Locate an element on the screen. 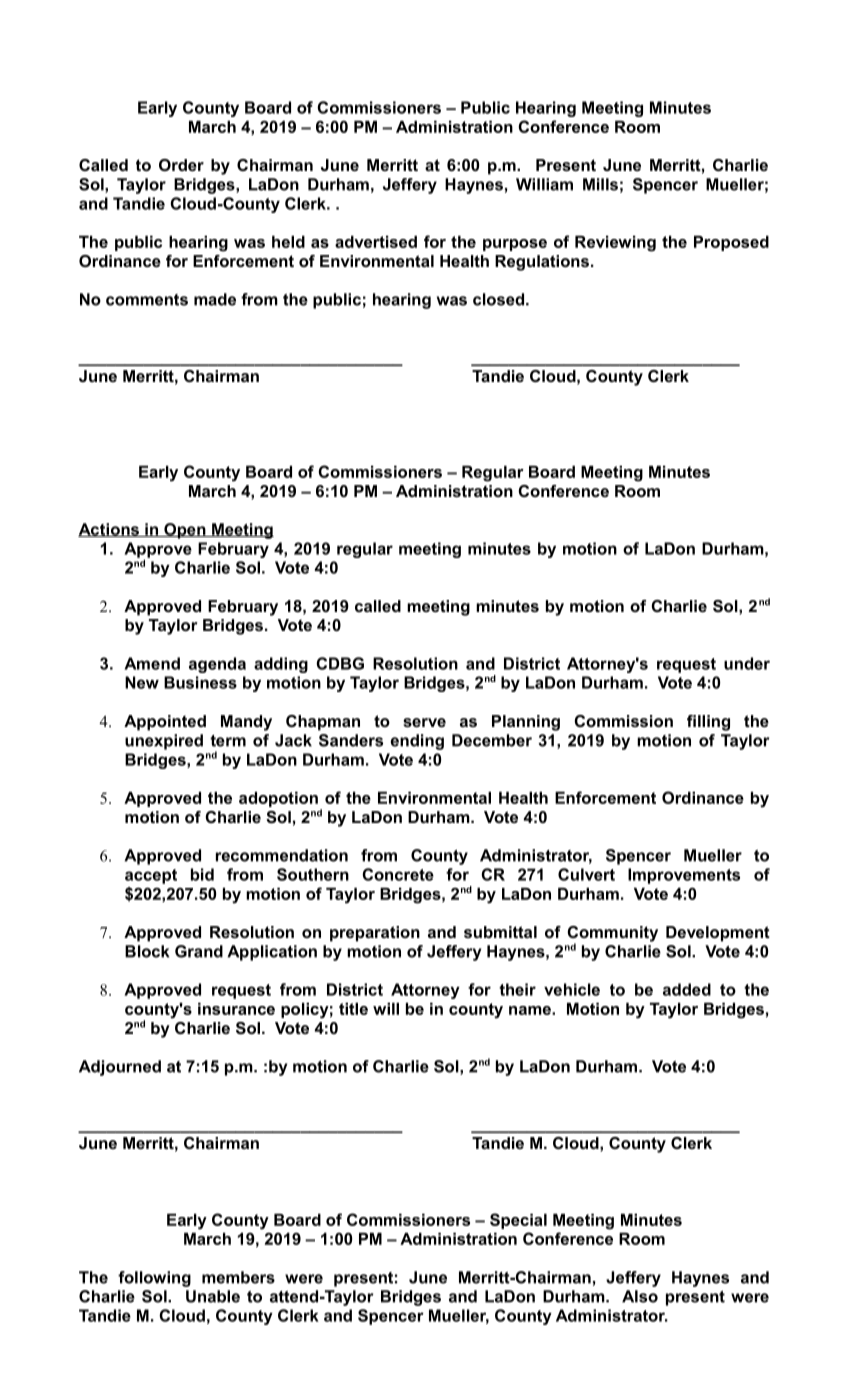 The height and width of the screenshot is (1400, 849). title is located at coordinates (353, 1009).
